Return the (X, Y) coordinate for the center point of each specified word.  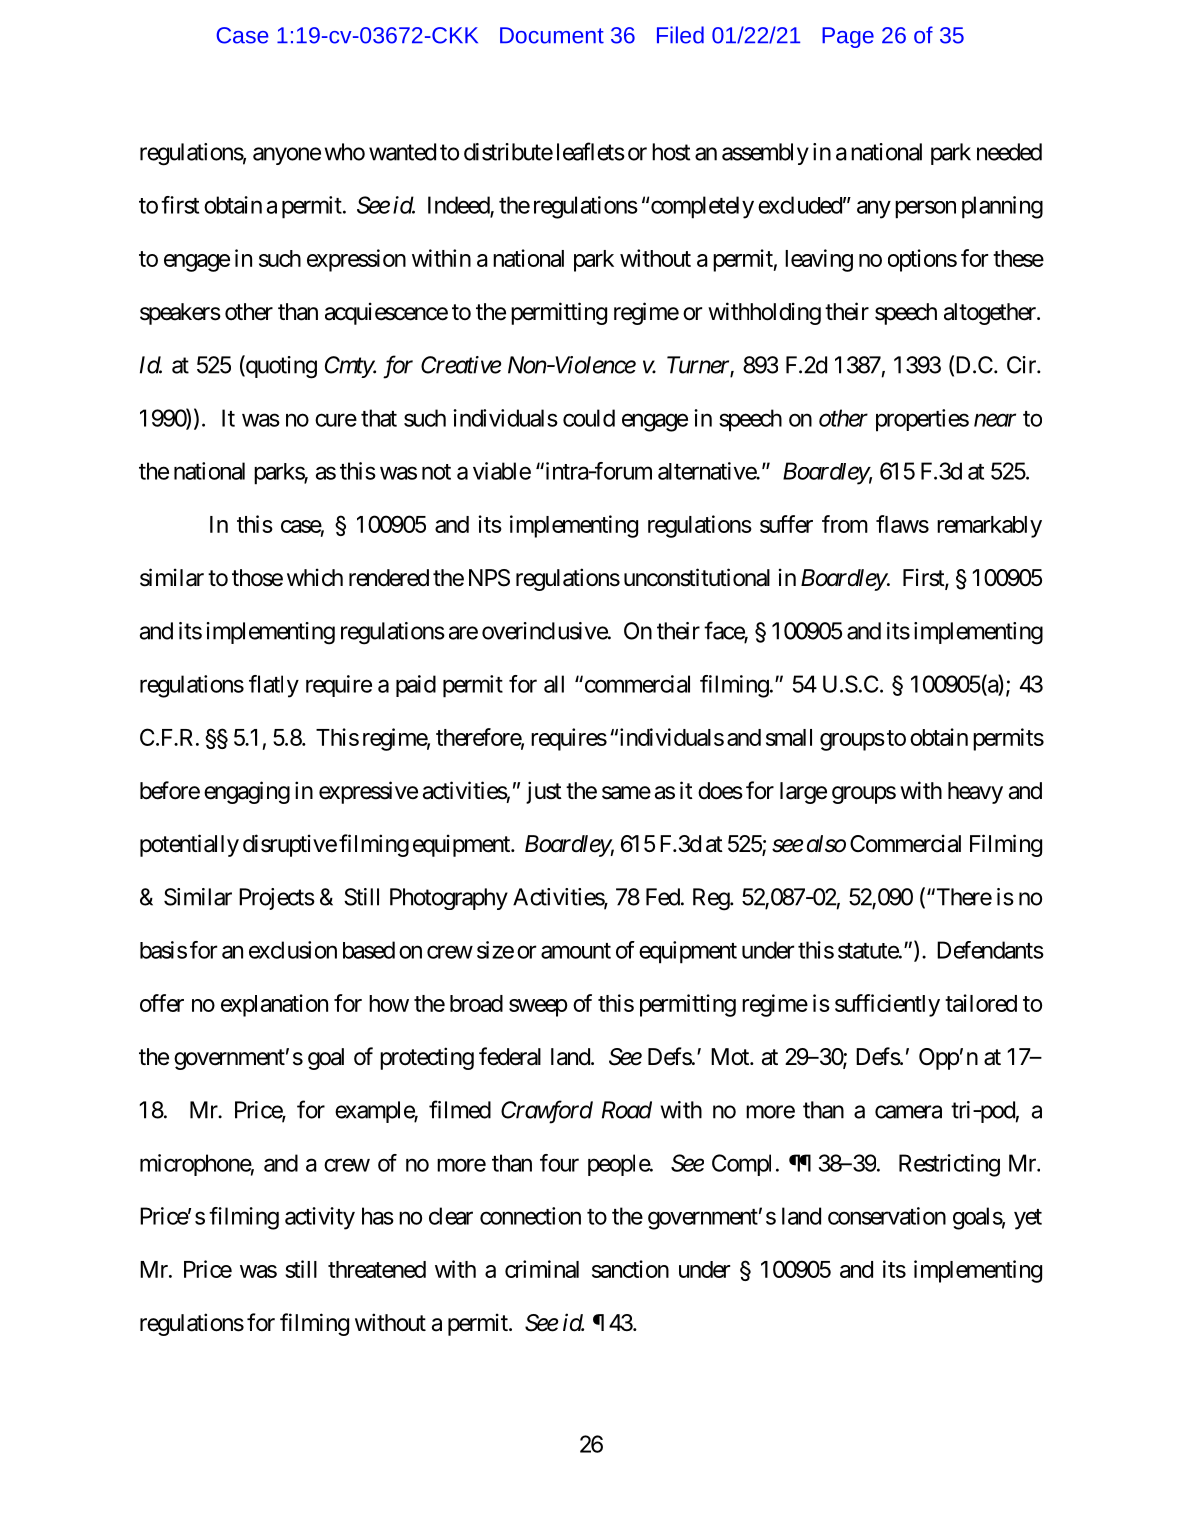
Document (552, 35)
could (589, 418)
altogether (991, 314)
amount (576, 951)
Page (848, 37)
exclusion (293, 950)
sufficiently (887, 1005)
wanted (402, 152)
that (379, 418)
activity (320, 1218)
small (789, 737)
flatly (274, 686)
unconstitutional (697, 577)
